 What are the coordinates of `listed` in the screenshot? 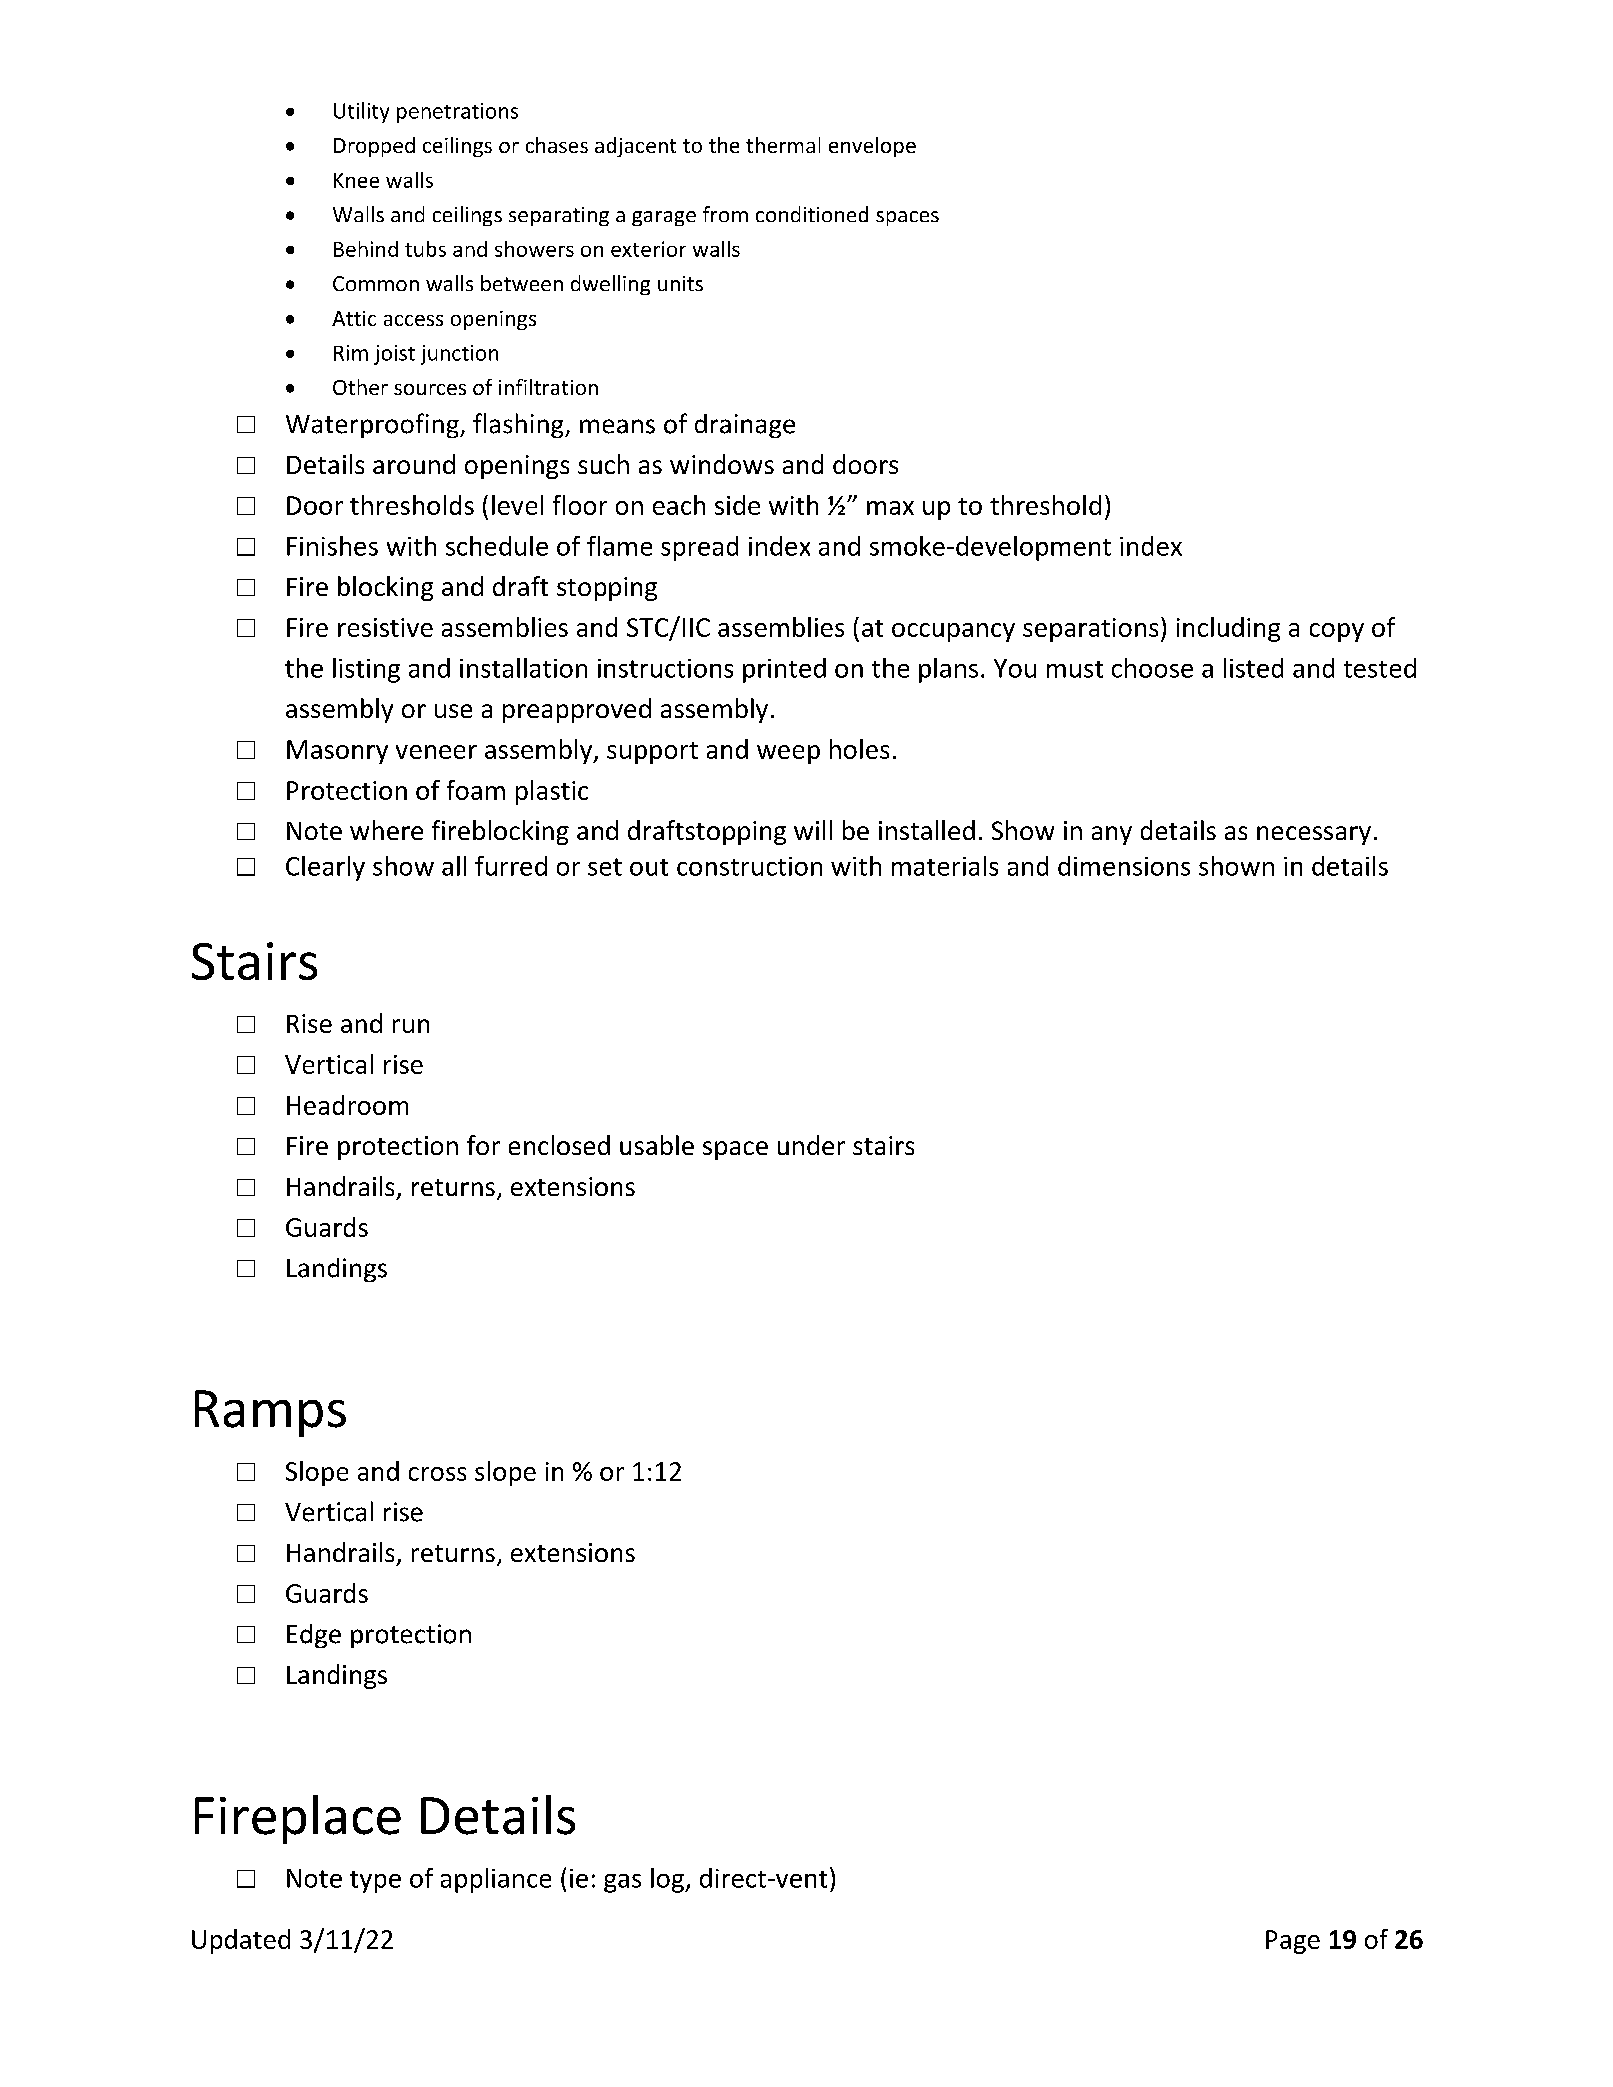 It's located at (1253, 668).
